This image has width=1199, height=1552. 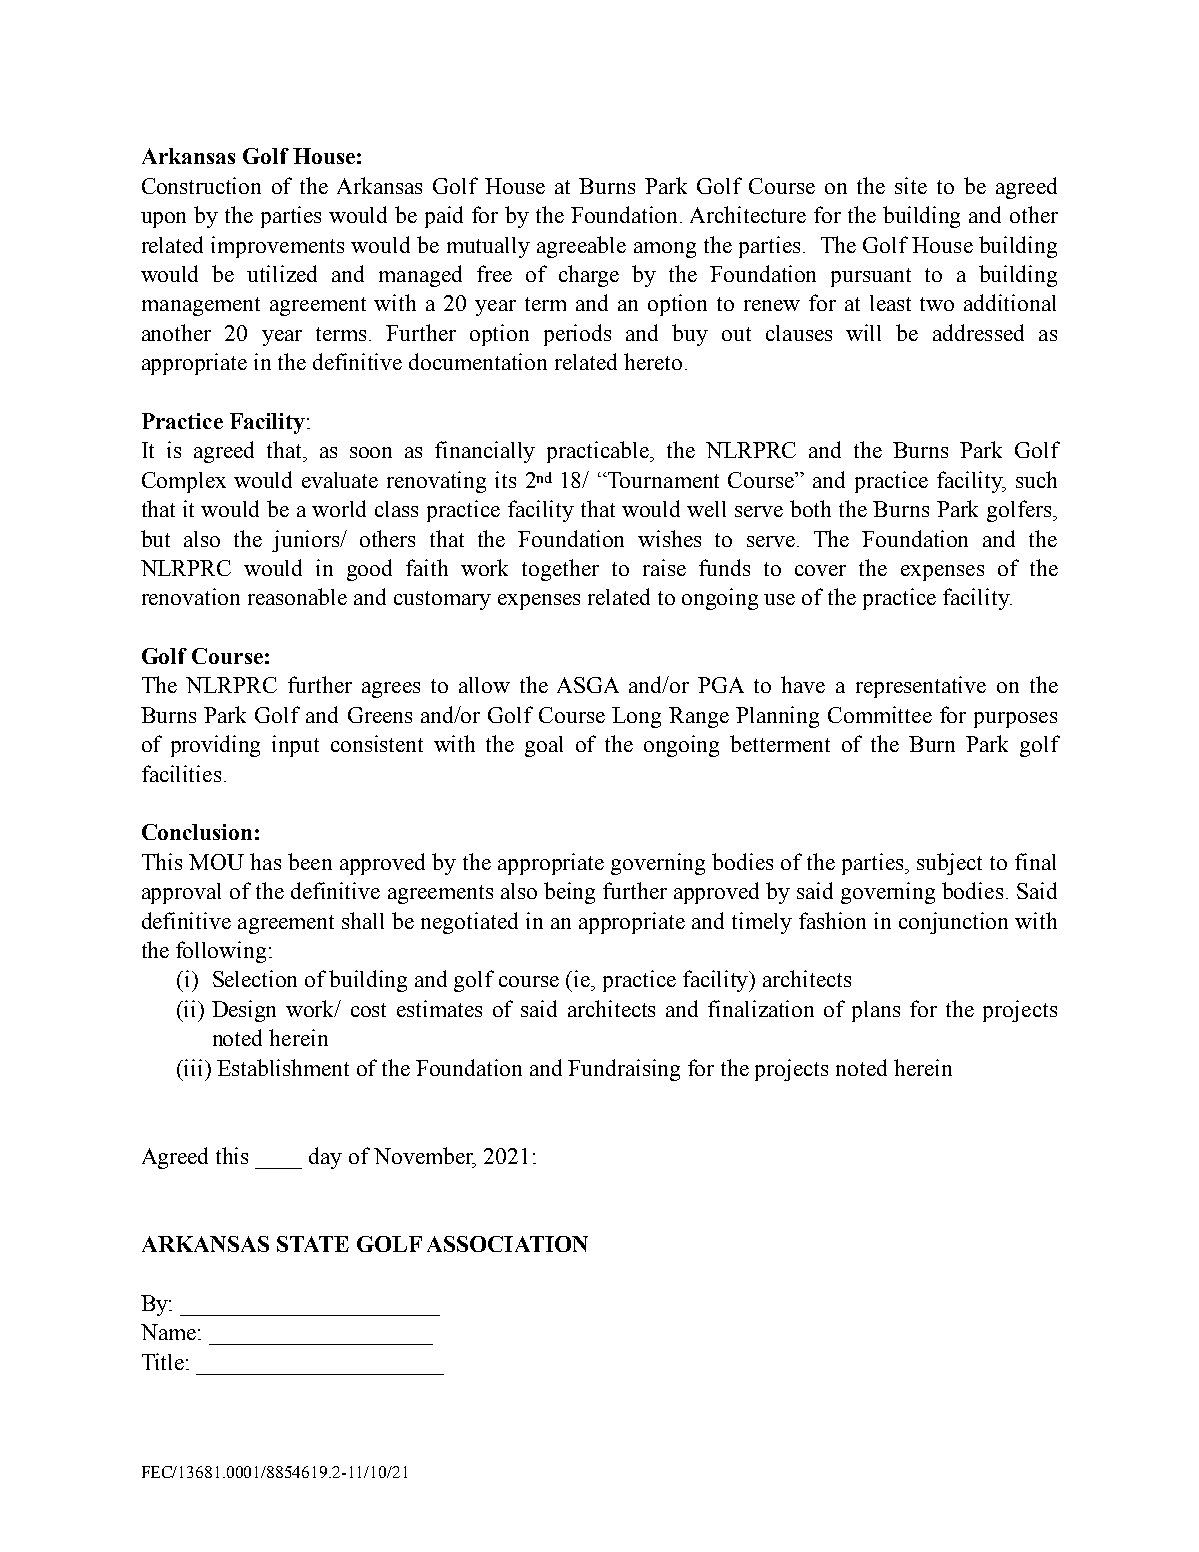 I want to click on reasonable, so click(x=297, y=596).
